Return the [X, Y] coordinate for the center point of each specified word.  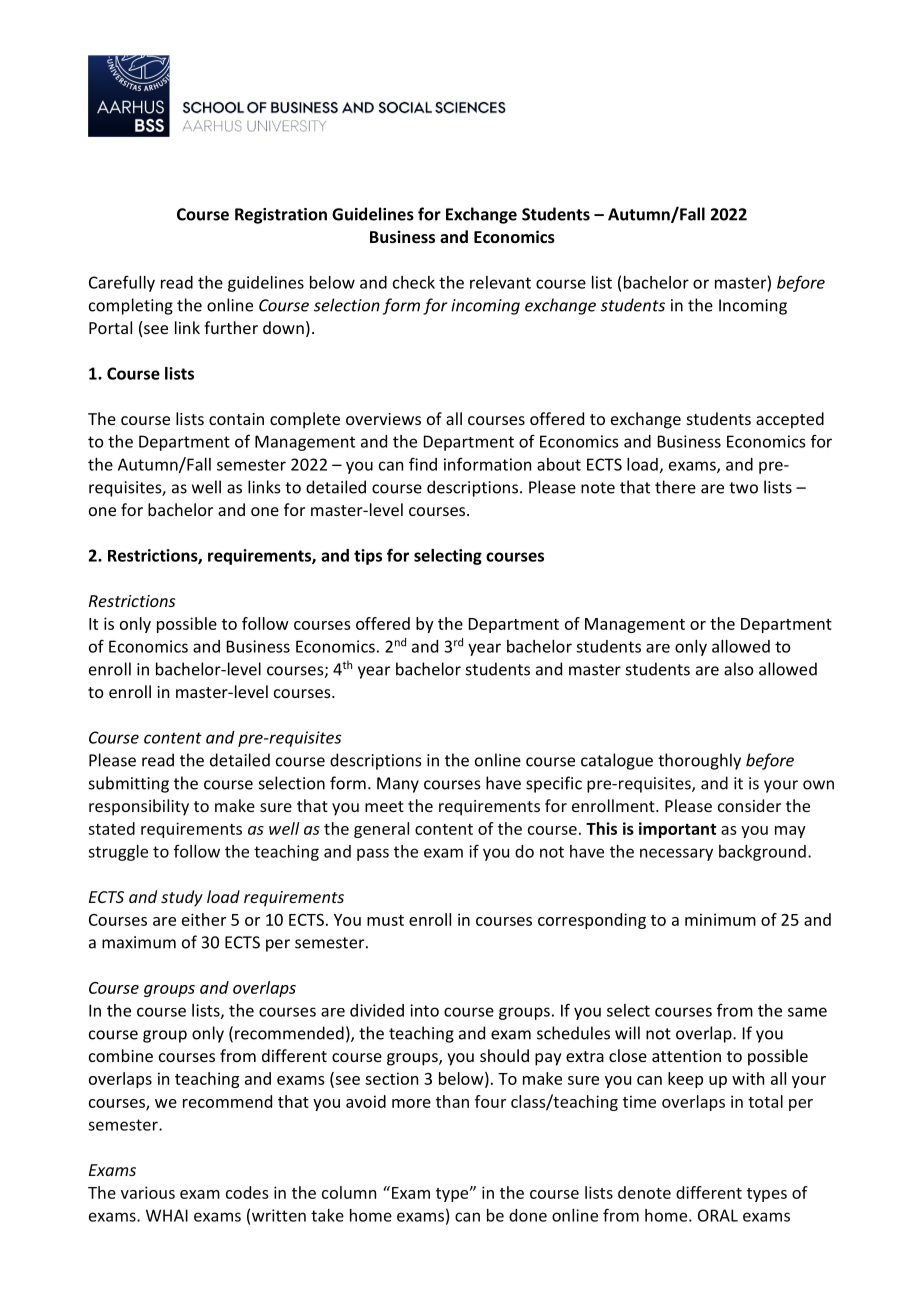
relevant [500, 282]
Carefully [122, 284]
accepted [790, 420]
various [148, 1192]
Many [398, 785]
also [739, 669]
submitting [129, 784]
